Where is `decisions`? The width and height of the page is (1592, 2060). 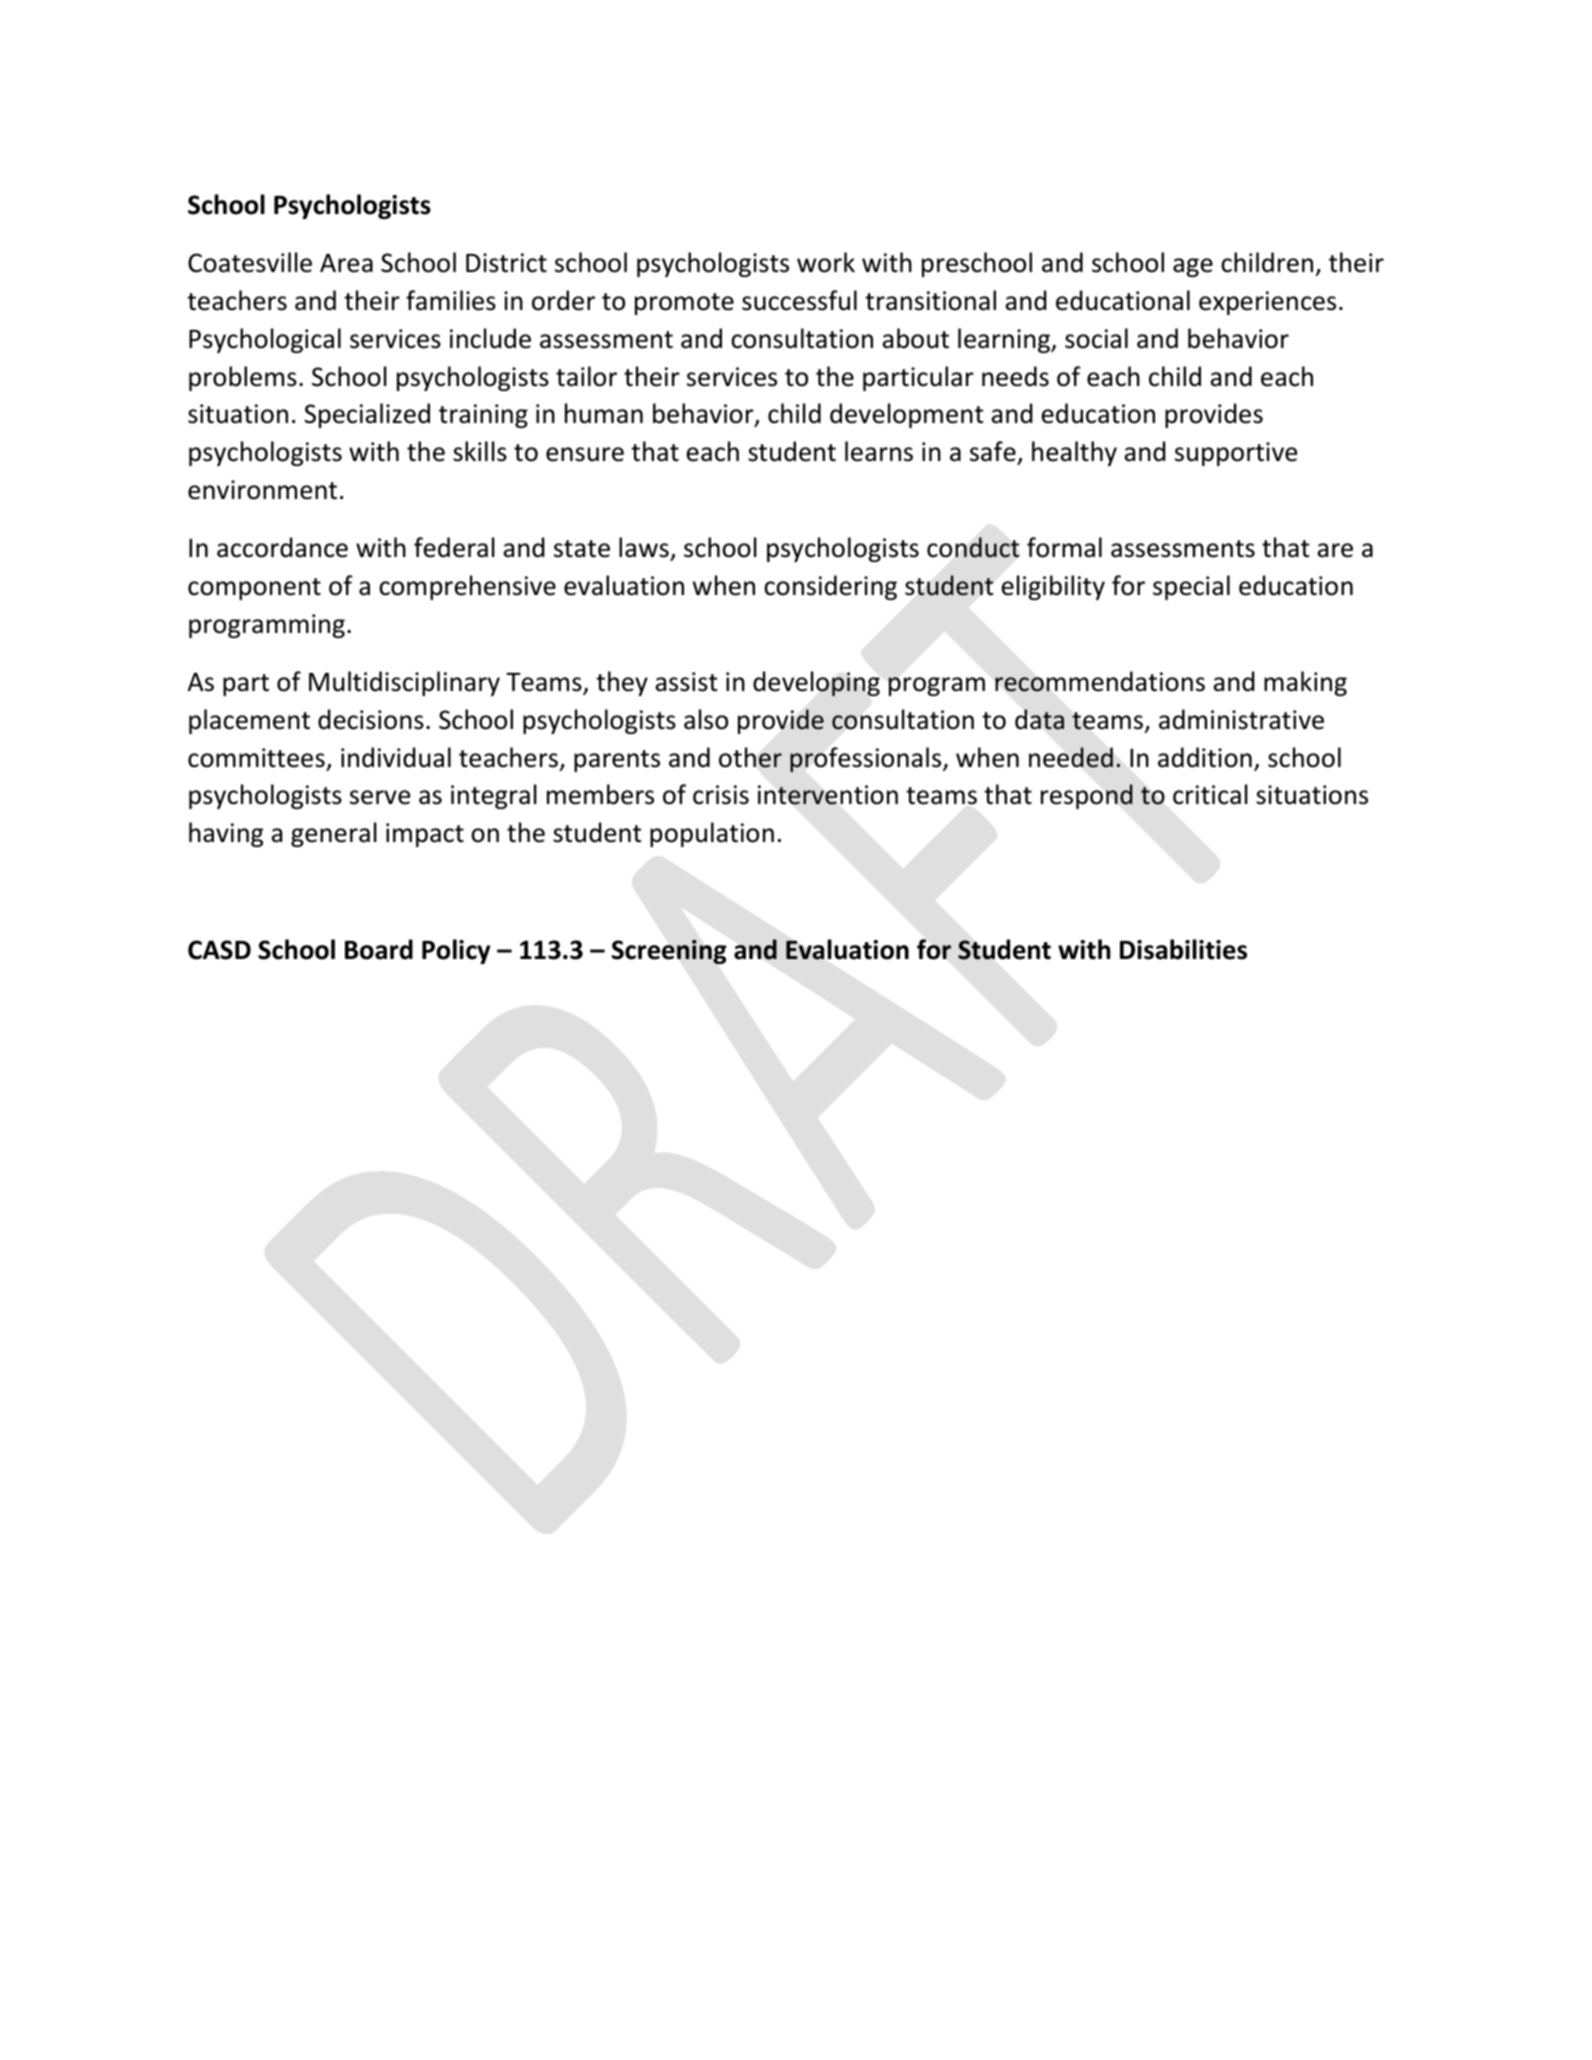 decisions is located at coordinates (371, 719).
